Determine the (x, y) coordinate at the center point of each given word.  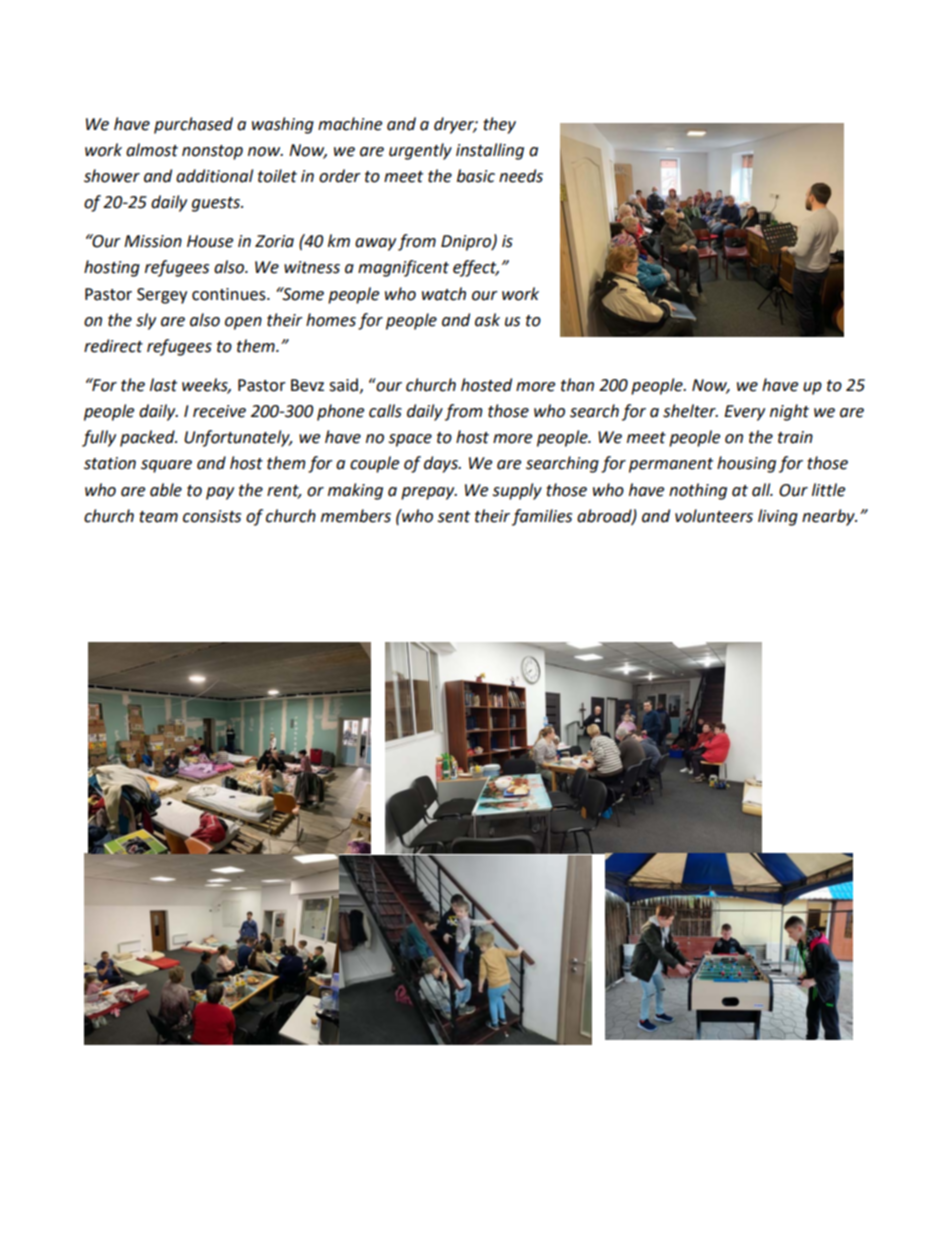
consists (212, 516)
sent (453, 517)
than (577, 385)
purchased (193, 125)
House (210, 241)
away (375, 244)
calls (385, 411)
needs (521, 176)
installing (490, 151)
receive (219, 411)
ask (487, 320)
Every (744, 413)
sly (146, 321)
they (499, 125)
